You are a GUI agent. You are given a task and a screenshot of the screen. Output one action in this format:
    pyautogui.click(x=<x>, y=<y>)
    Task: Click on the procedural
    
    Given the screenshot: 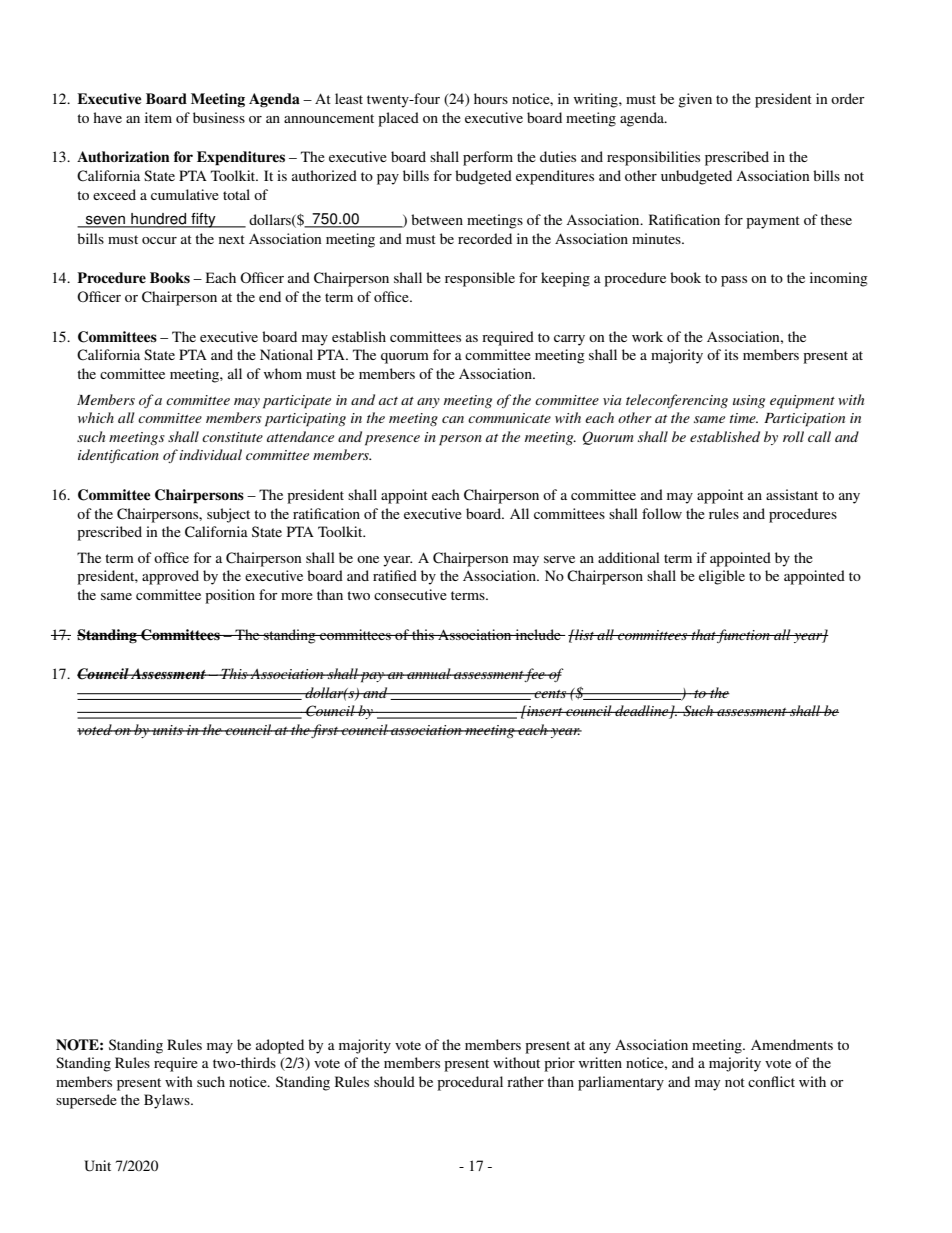 What is the action you would take?
    pyautogui.click(x=470, y=1083)
